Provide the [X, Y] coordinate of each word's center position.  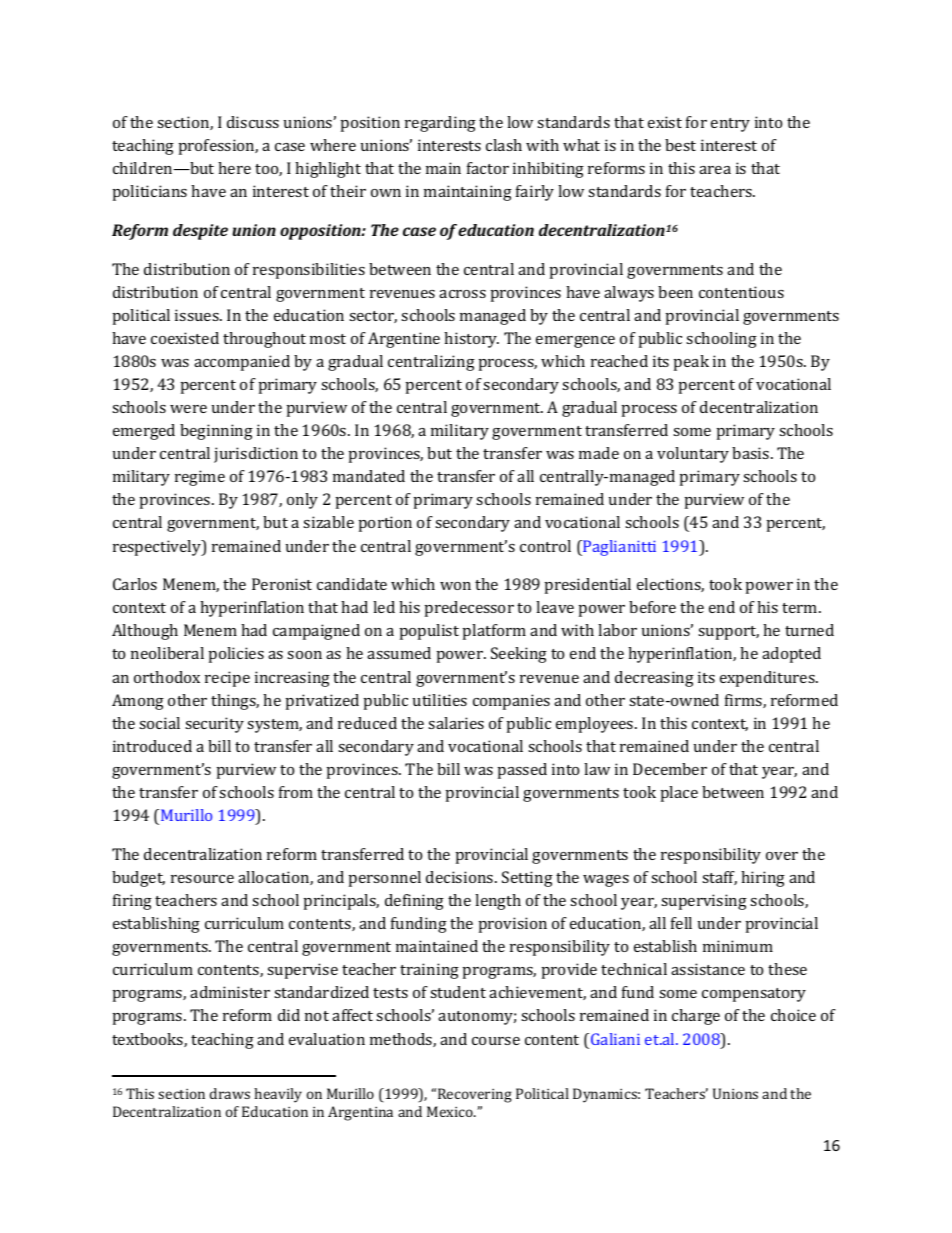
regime [200, 478]
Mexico [451, 1111]
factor [488, 168]
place [679, 794]
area [715, 170]
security [214, 725]
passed [522, 771]
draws [230, 1093]
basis [752, 453]
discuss [253, 122]
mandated [369, 476]
